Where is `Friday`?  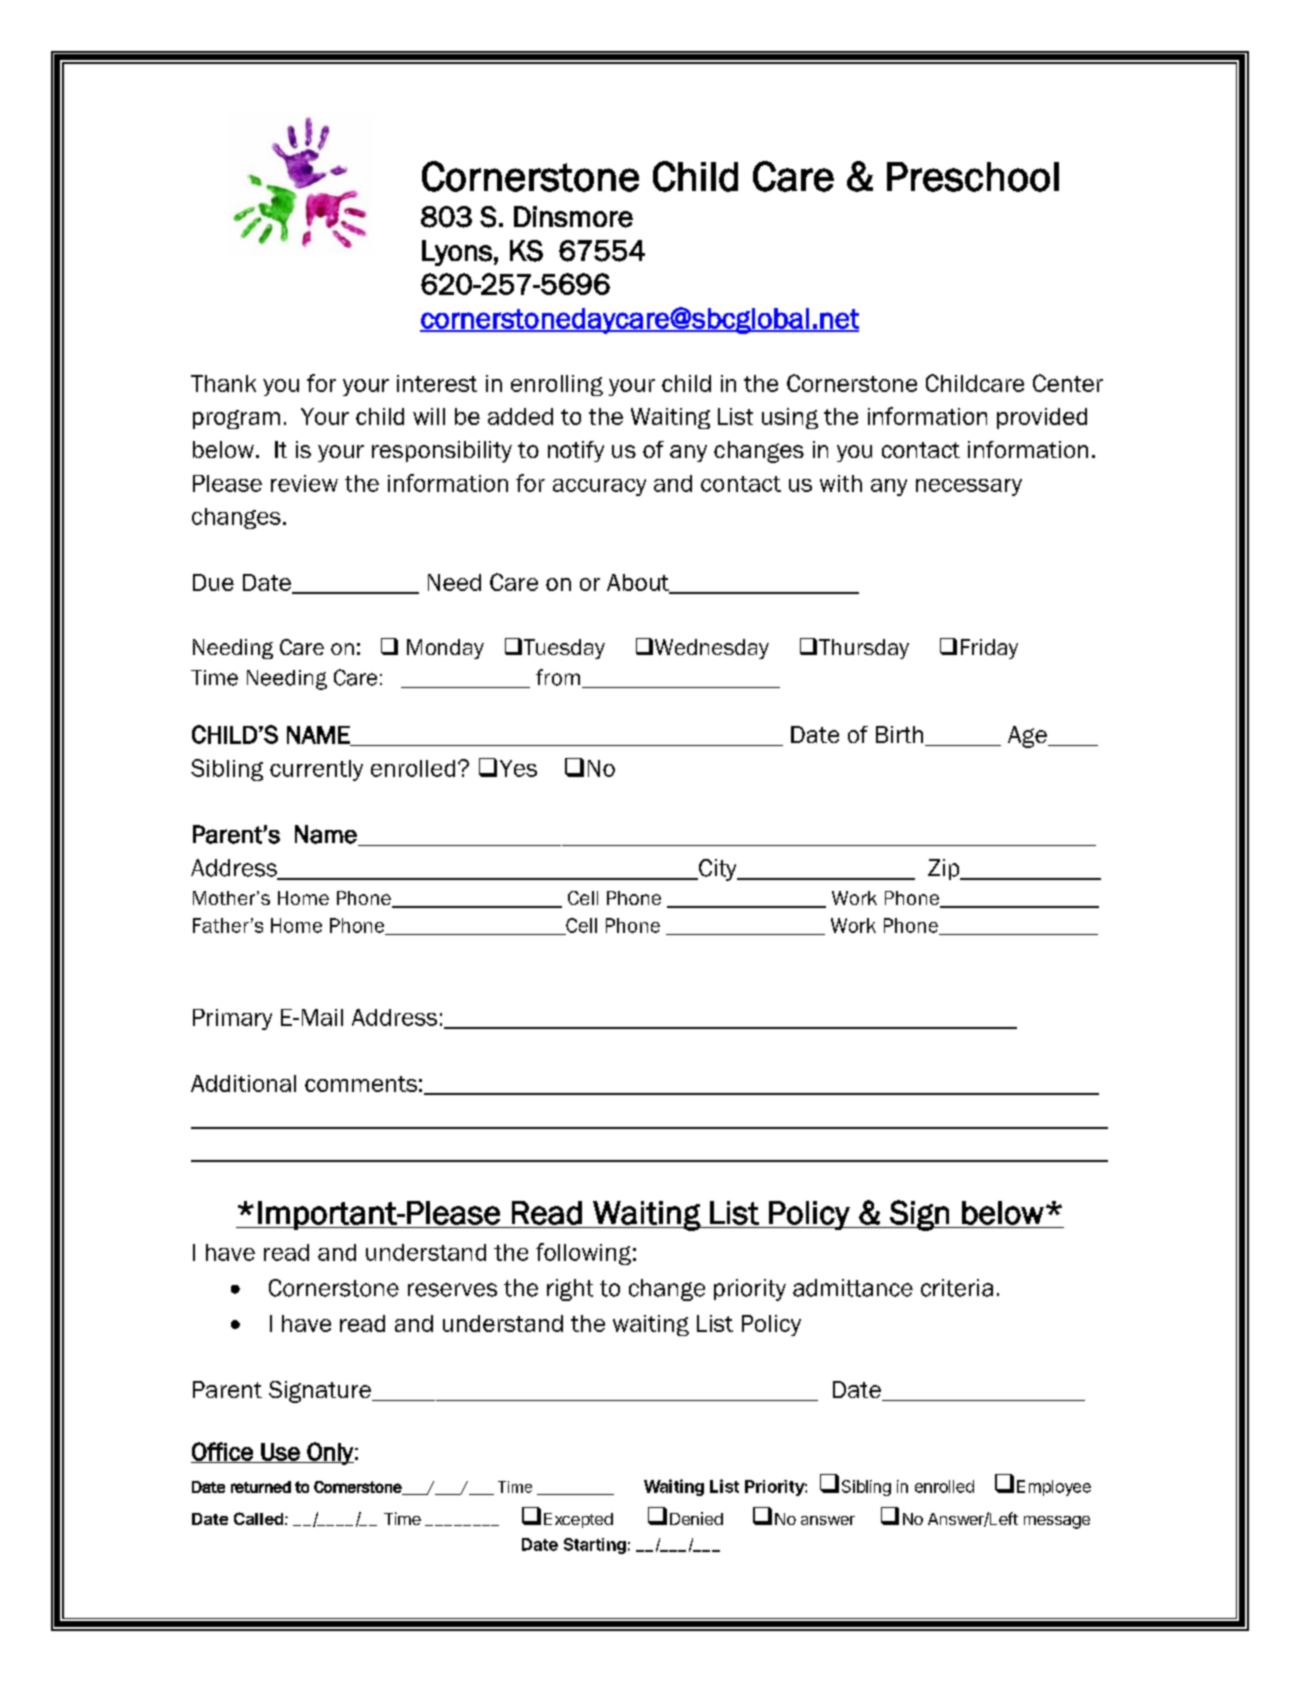 Friday is located at coordinates (989, 649).
